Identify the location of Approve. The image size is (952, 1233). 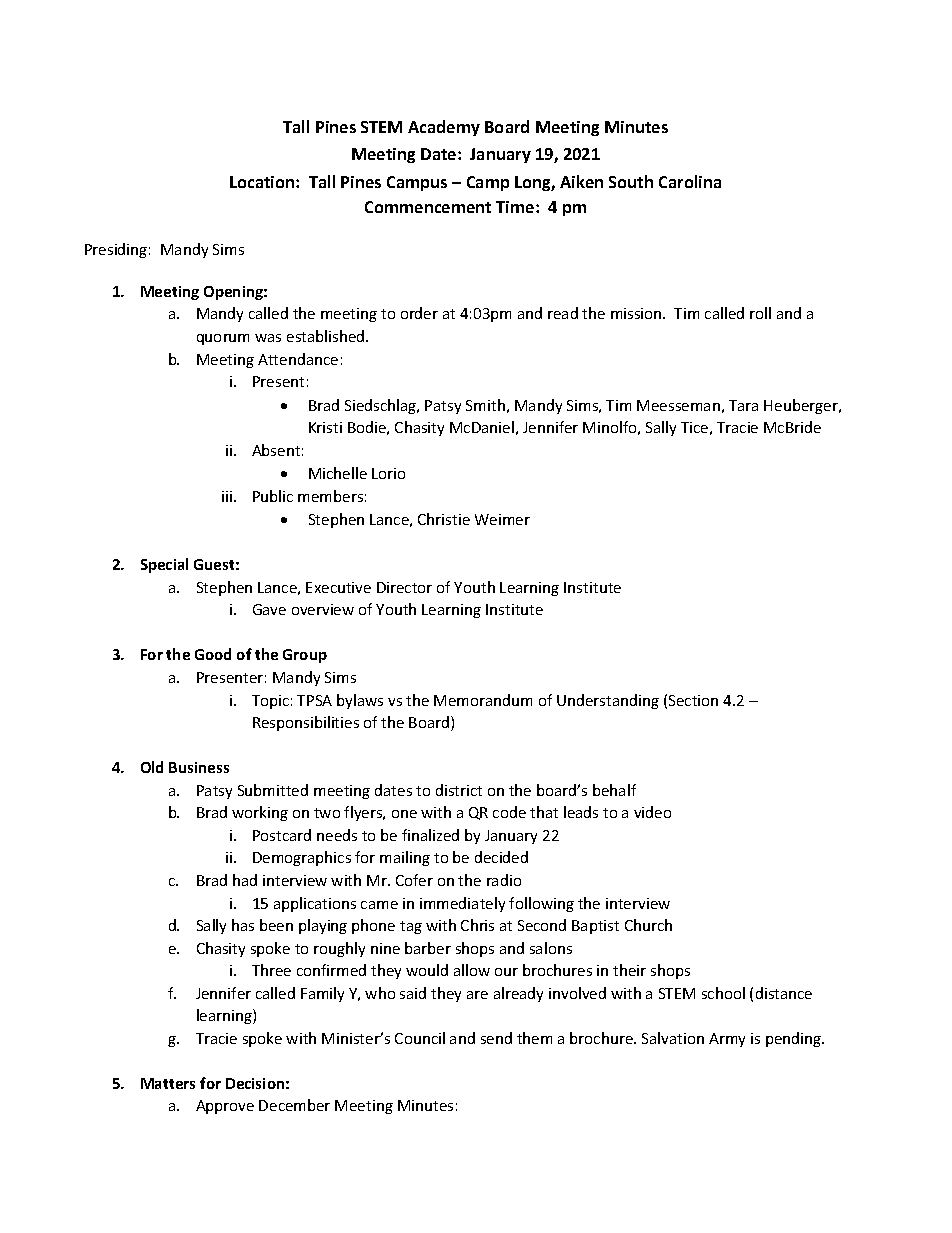
(225, 1107).
